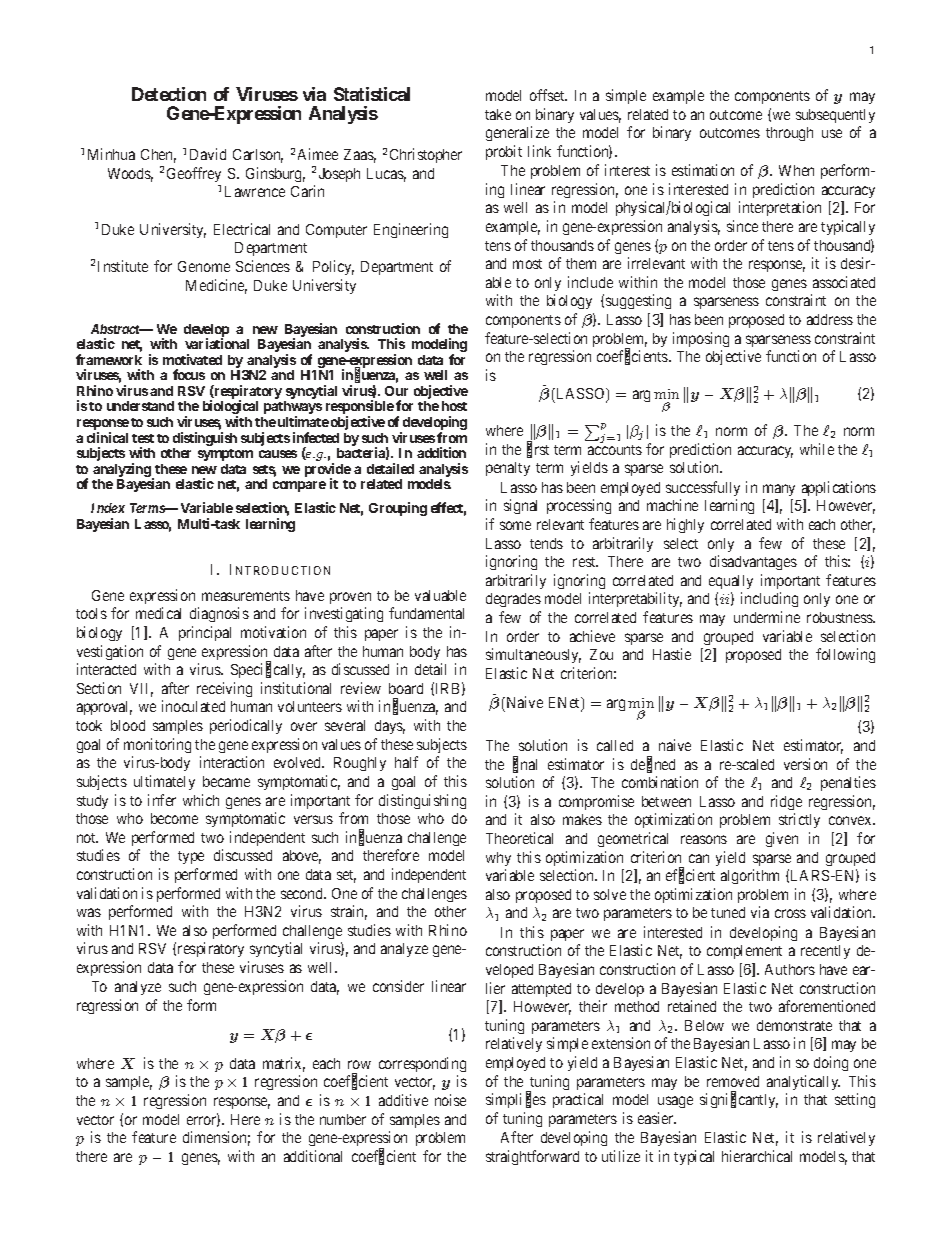 This image has width=952, height=1233. Describe the element at coordinates (343, 1119) in the image. I see `number` at that location.
